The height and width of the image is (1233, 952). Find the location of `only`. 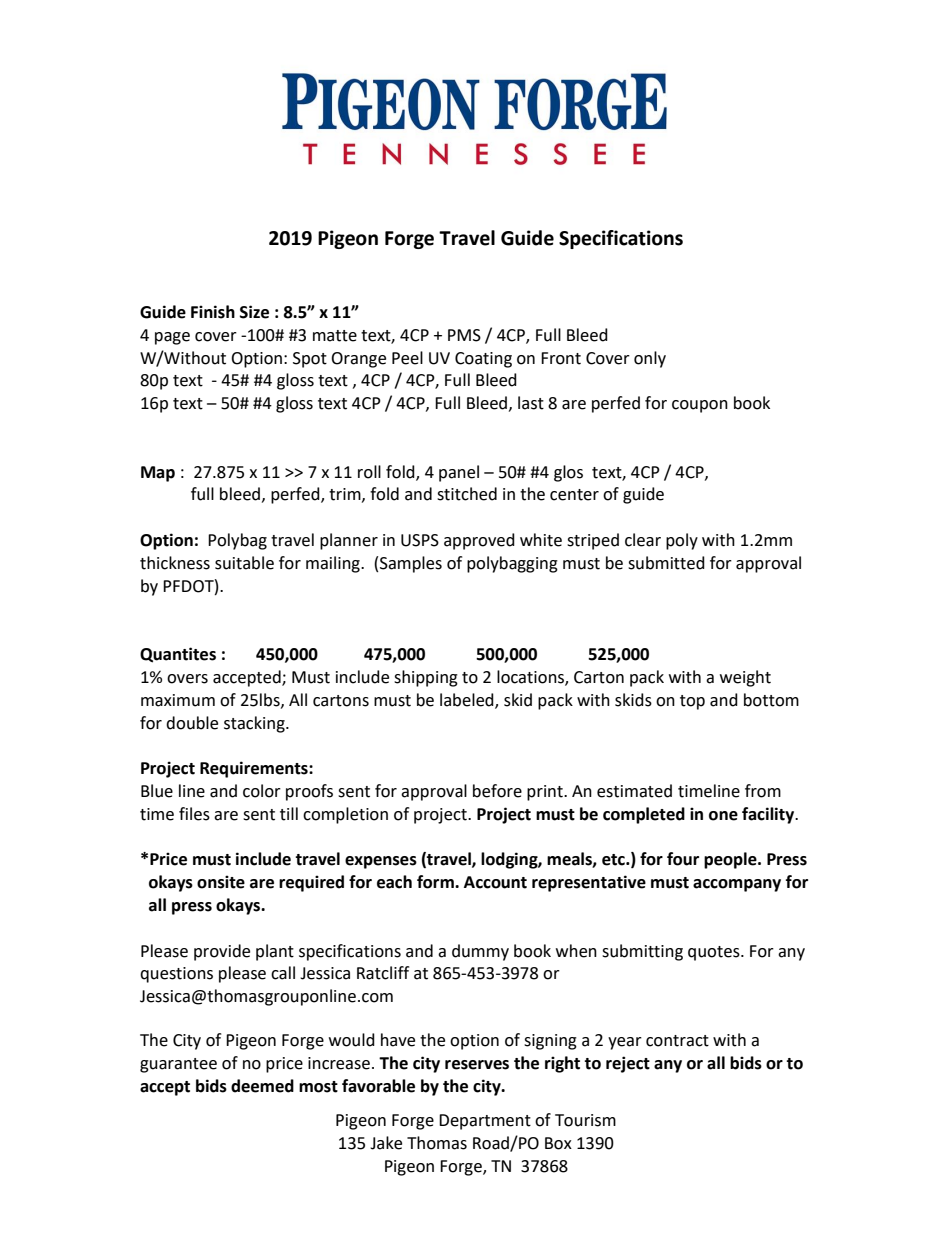

only is located at coordinates (650, 359).
